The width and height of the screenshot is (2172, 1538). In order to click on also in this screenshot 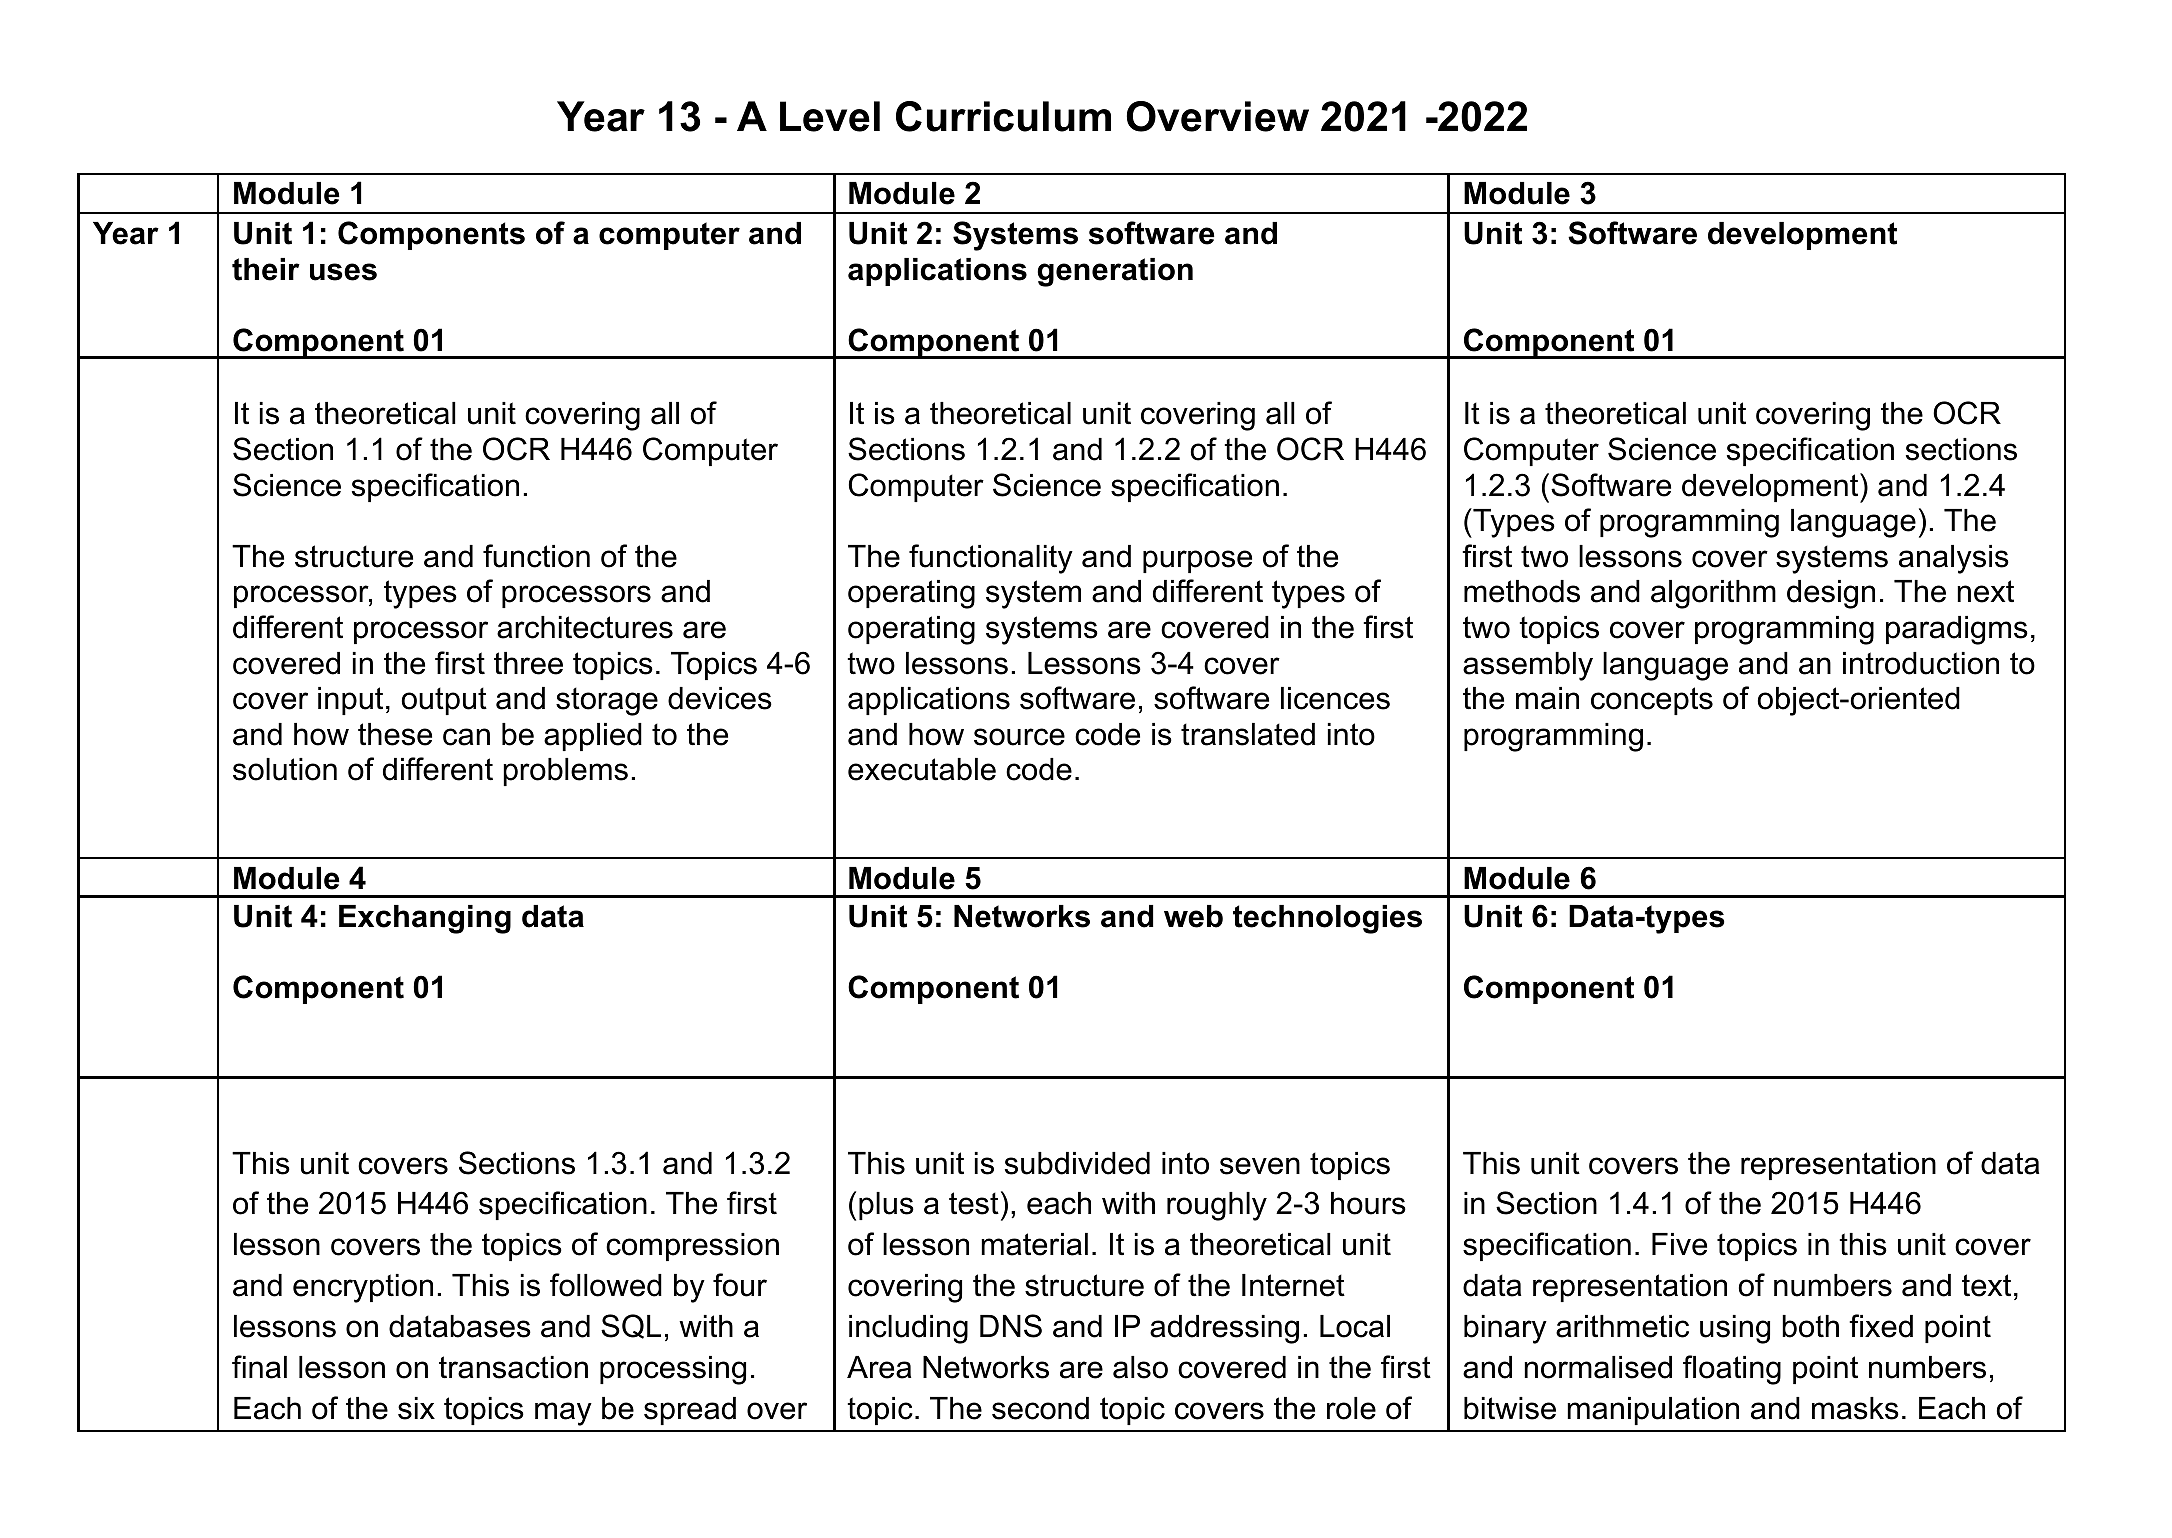, I will do `click(1140, 1367)`.
